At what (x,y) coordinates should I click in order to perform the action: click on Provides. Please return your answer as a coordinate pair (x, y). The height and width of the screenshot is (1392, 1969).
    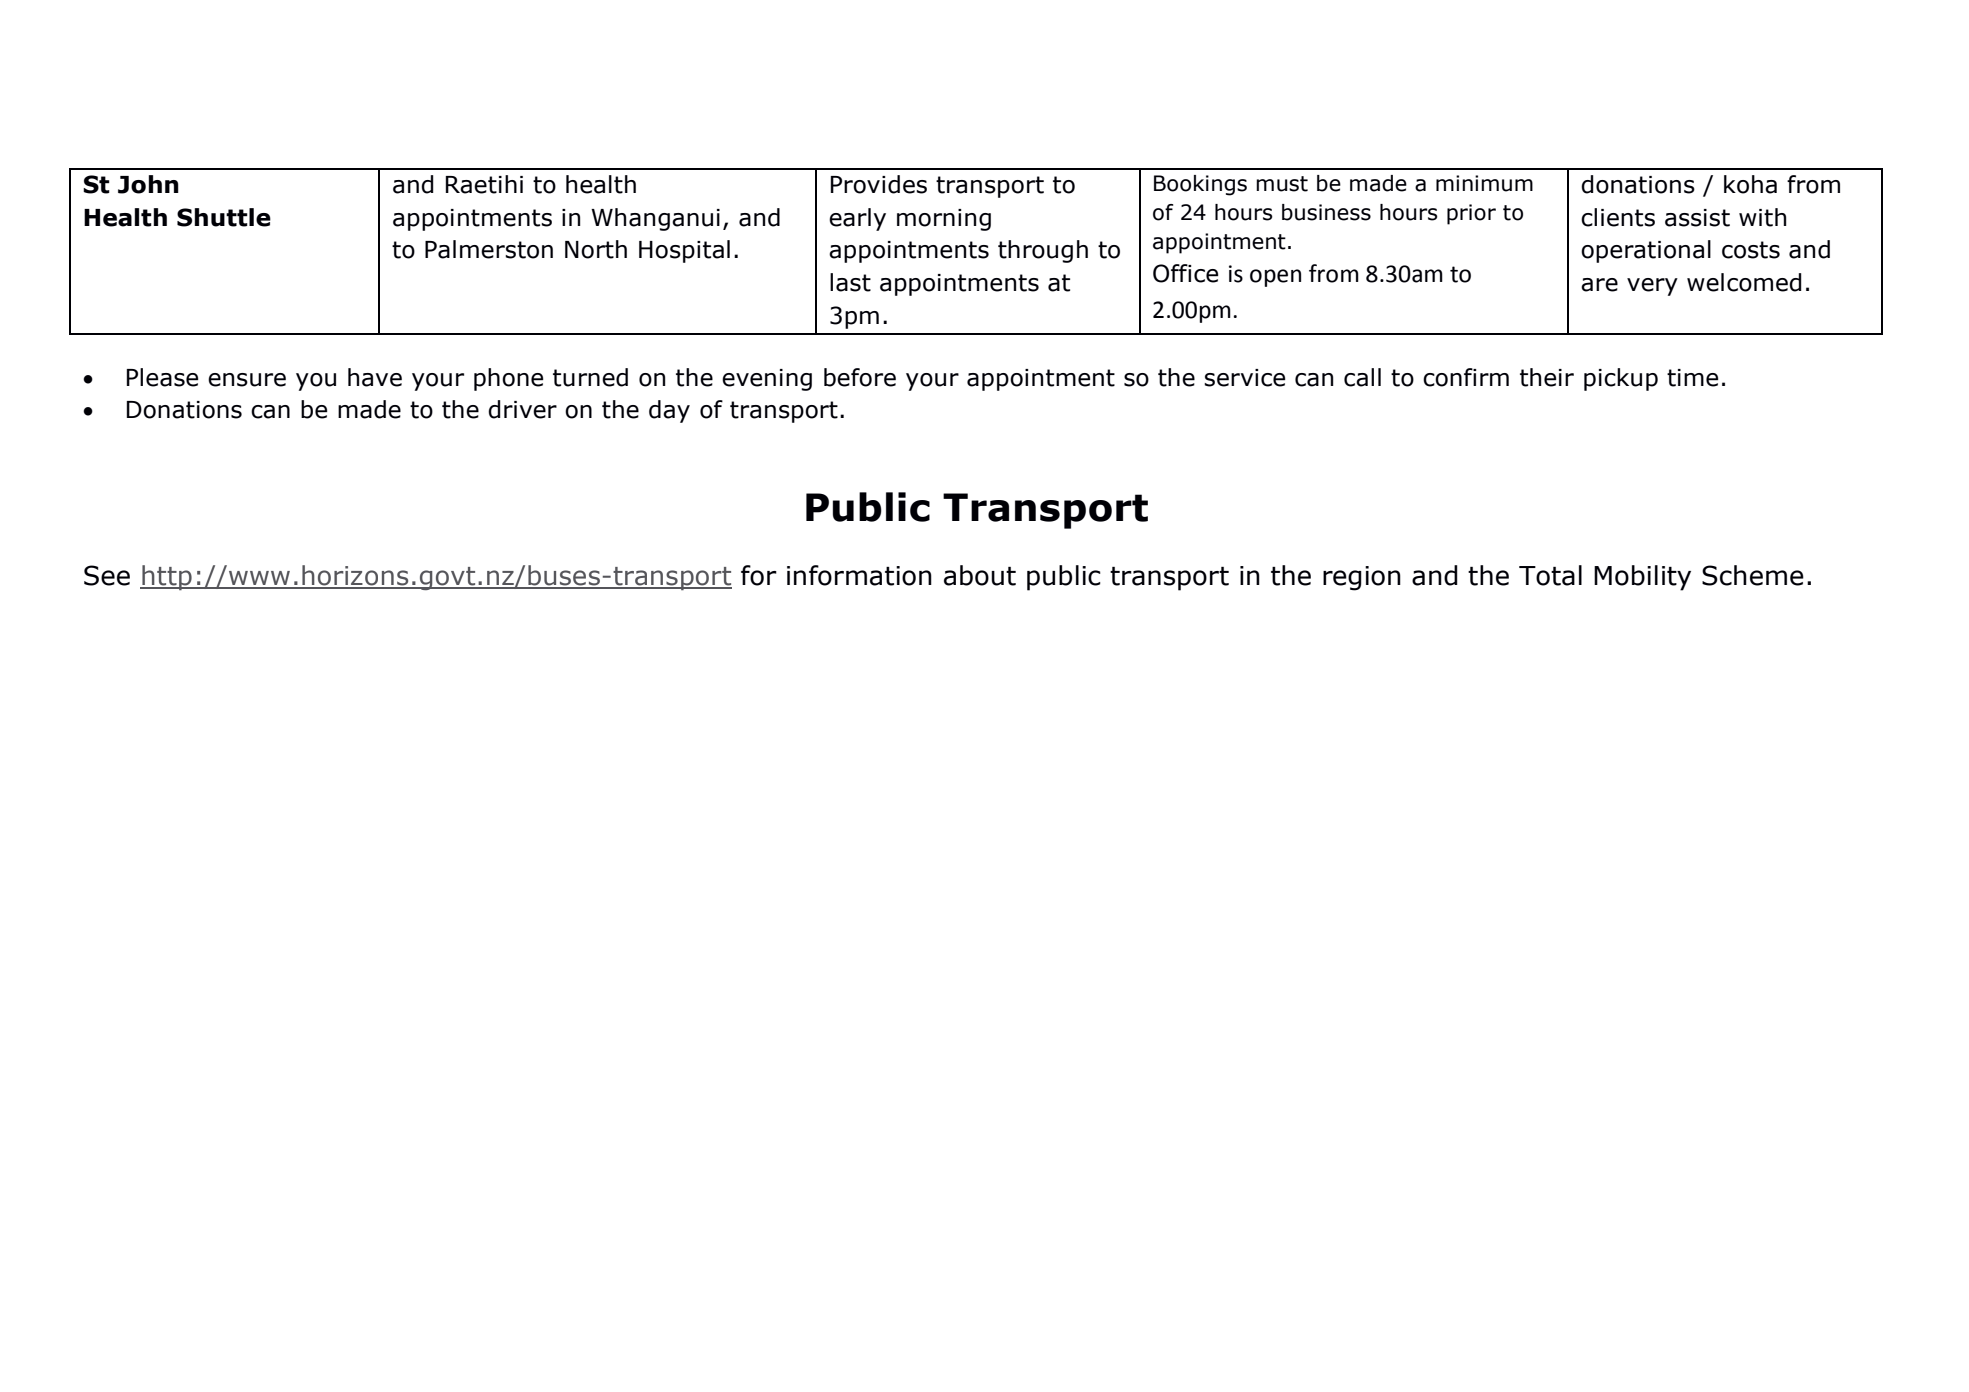
    Looking at the image, I should click on (879, 184).
